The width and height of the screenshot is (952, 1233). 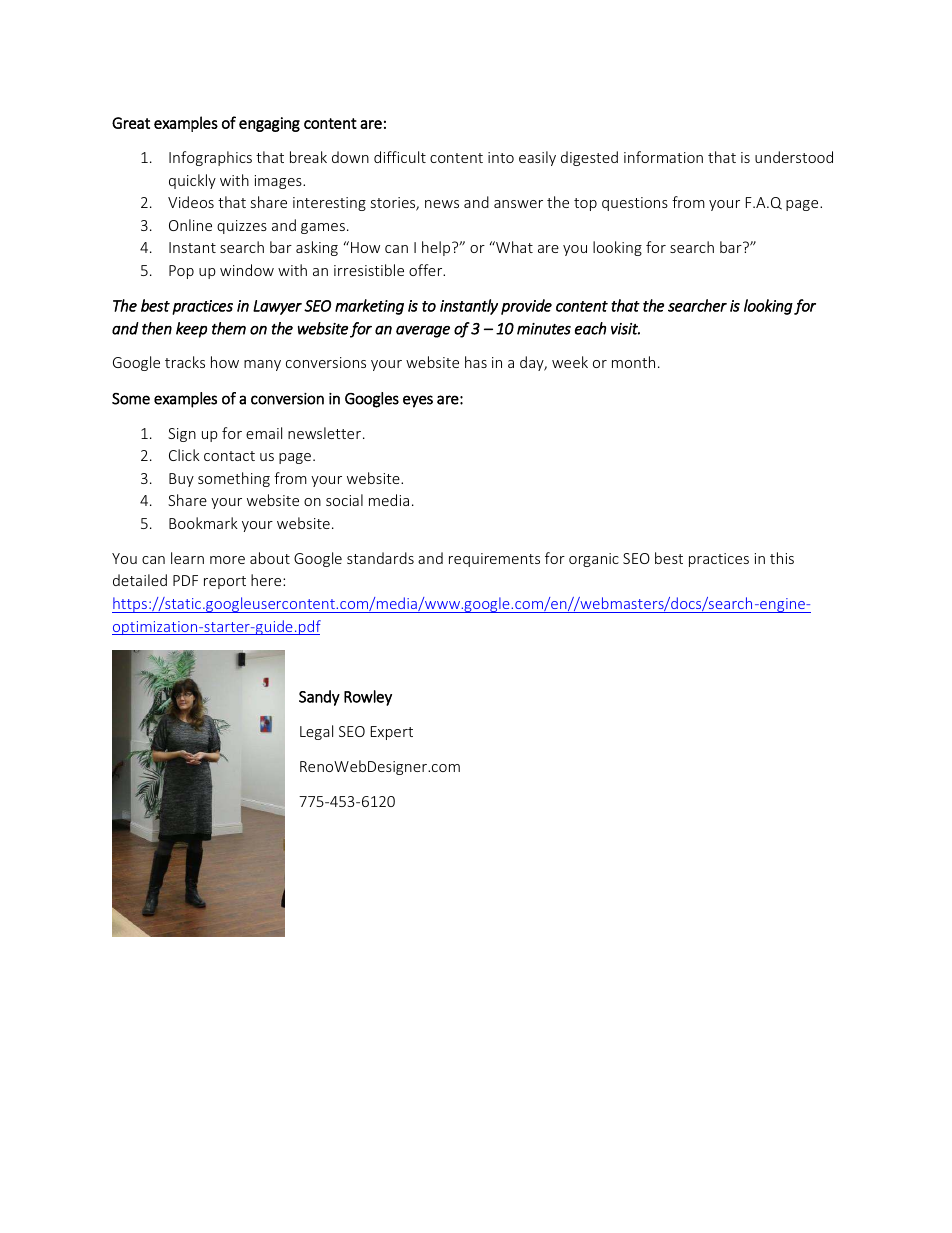 What do you see at coordinates (316, 732) in the screenshot?
I see `Legal` at bounding box center [316, 732].
